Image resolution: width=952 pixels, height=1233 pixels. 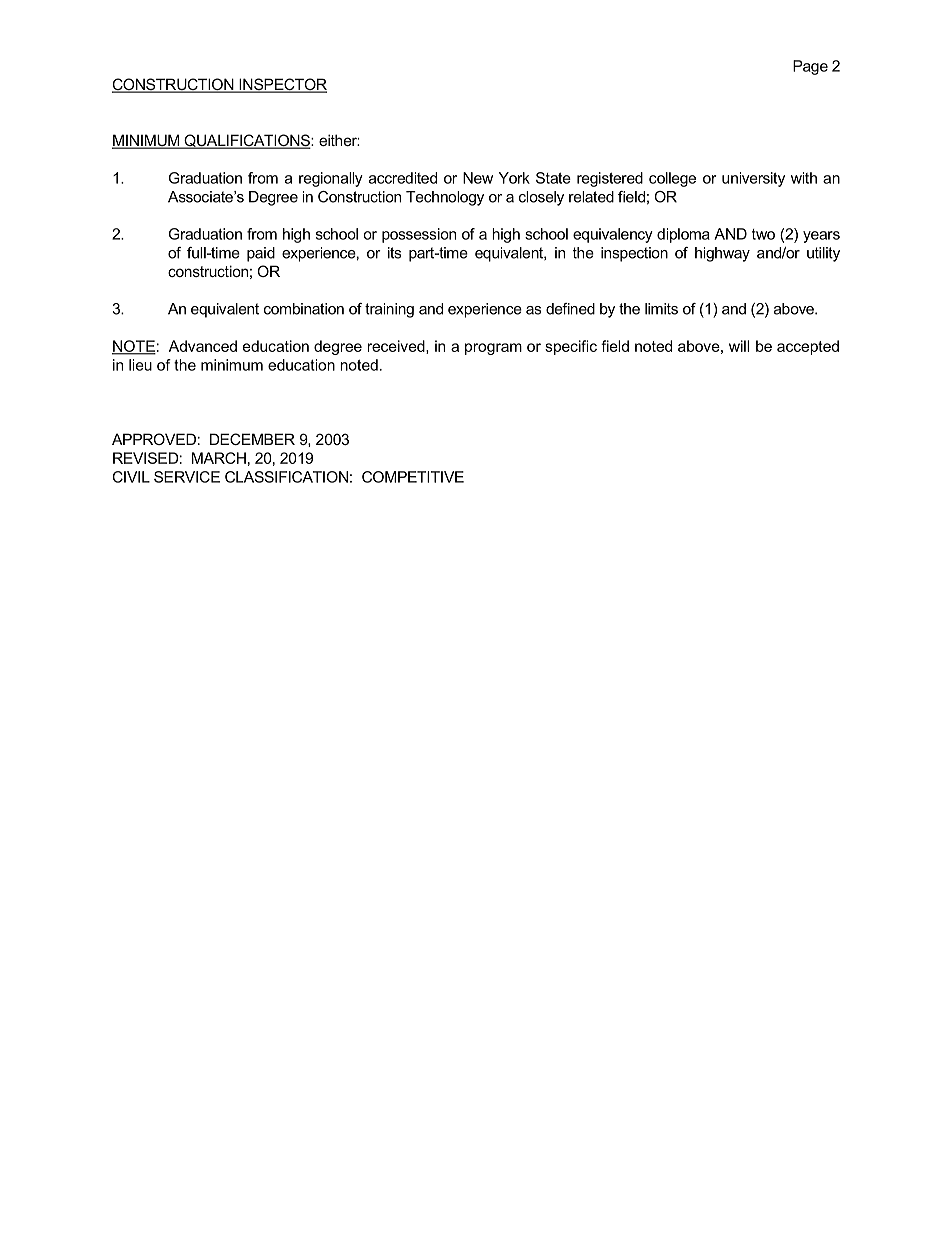 I want to click on paid, so click(x=261, y=254).
